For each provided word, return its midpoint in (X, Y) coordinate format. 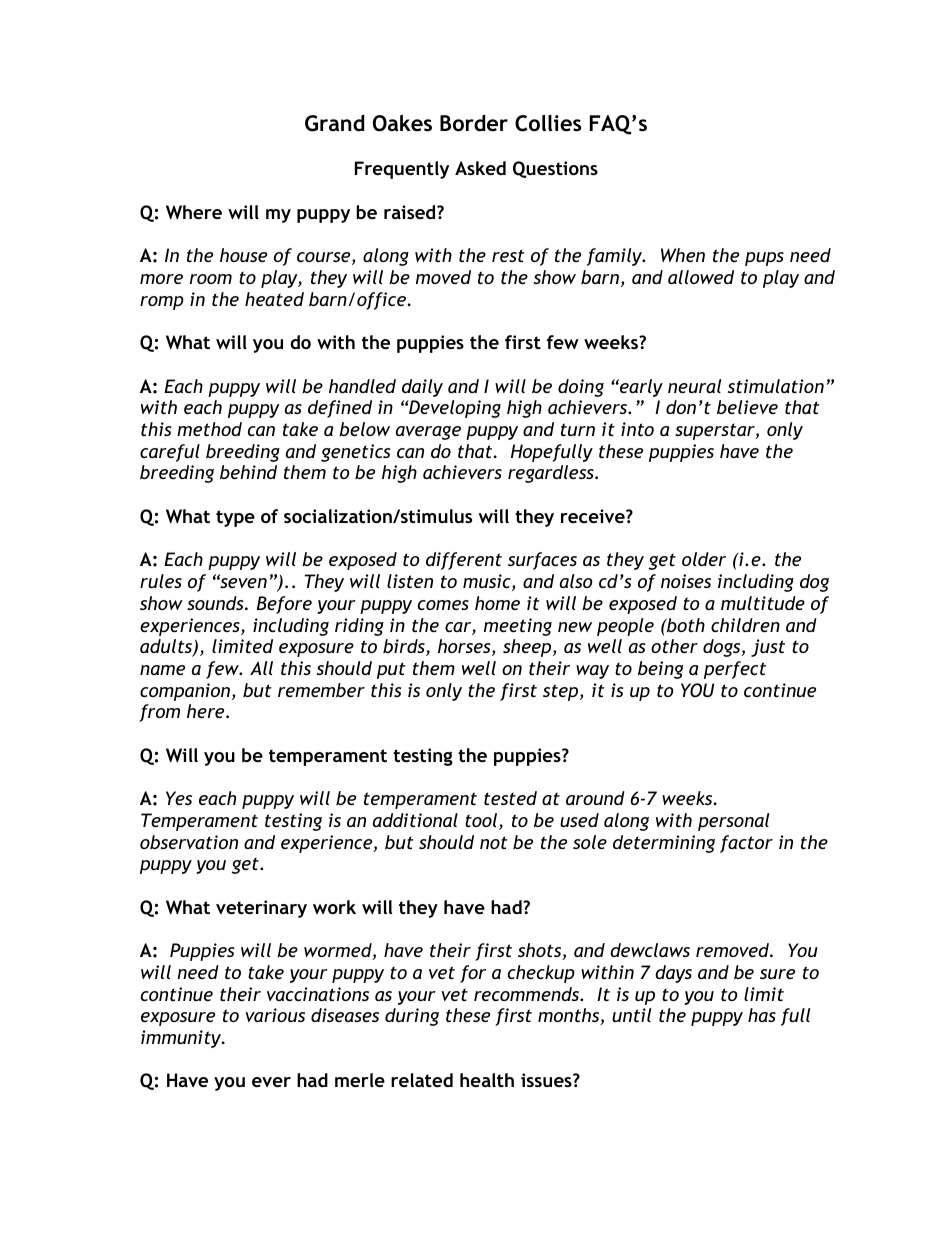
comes (443, 605)
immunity (182, 1039)
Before (284, 605)
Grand (334, 123)
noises (686, 581)
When (683, 255)
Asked (480, 168)
